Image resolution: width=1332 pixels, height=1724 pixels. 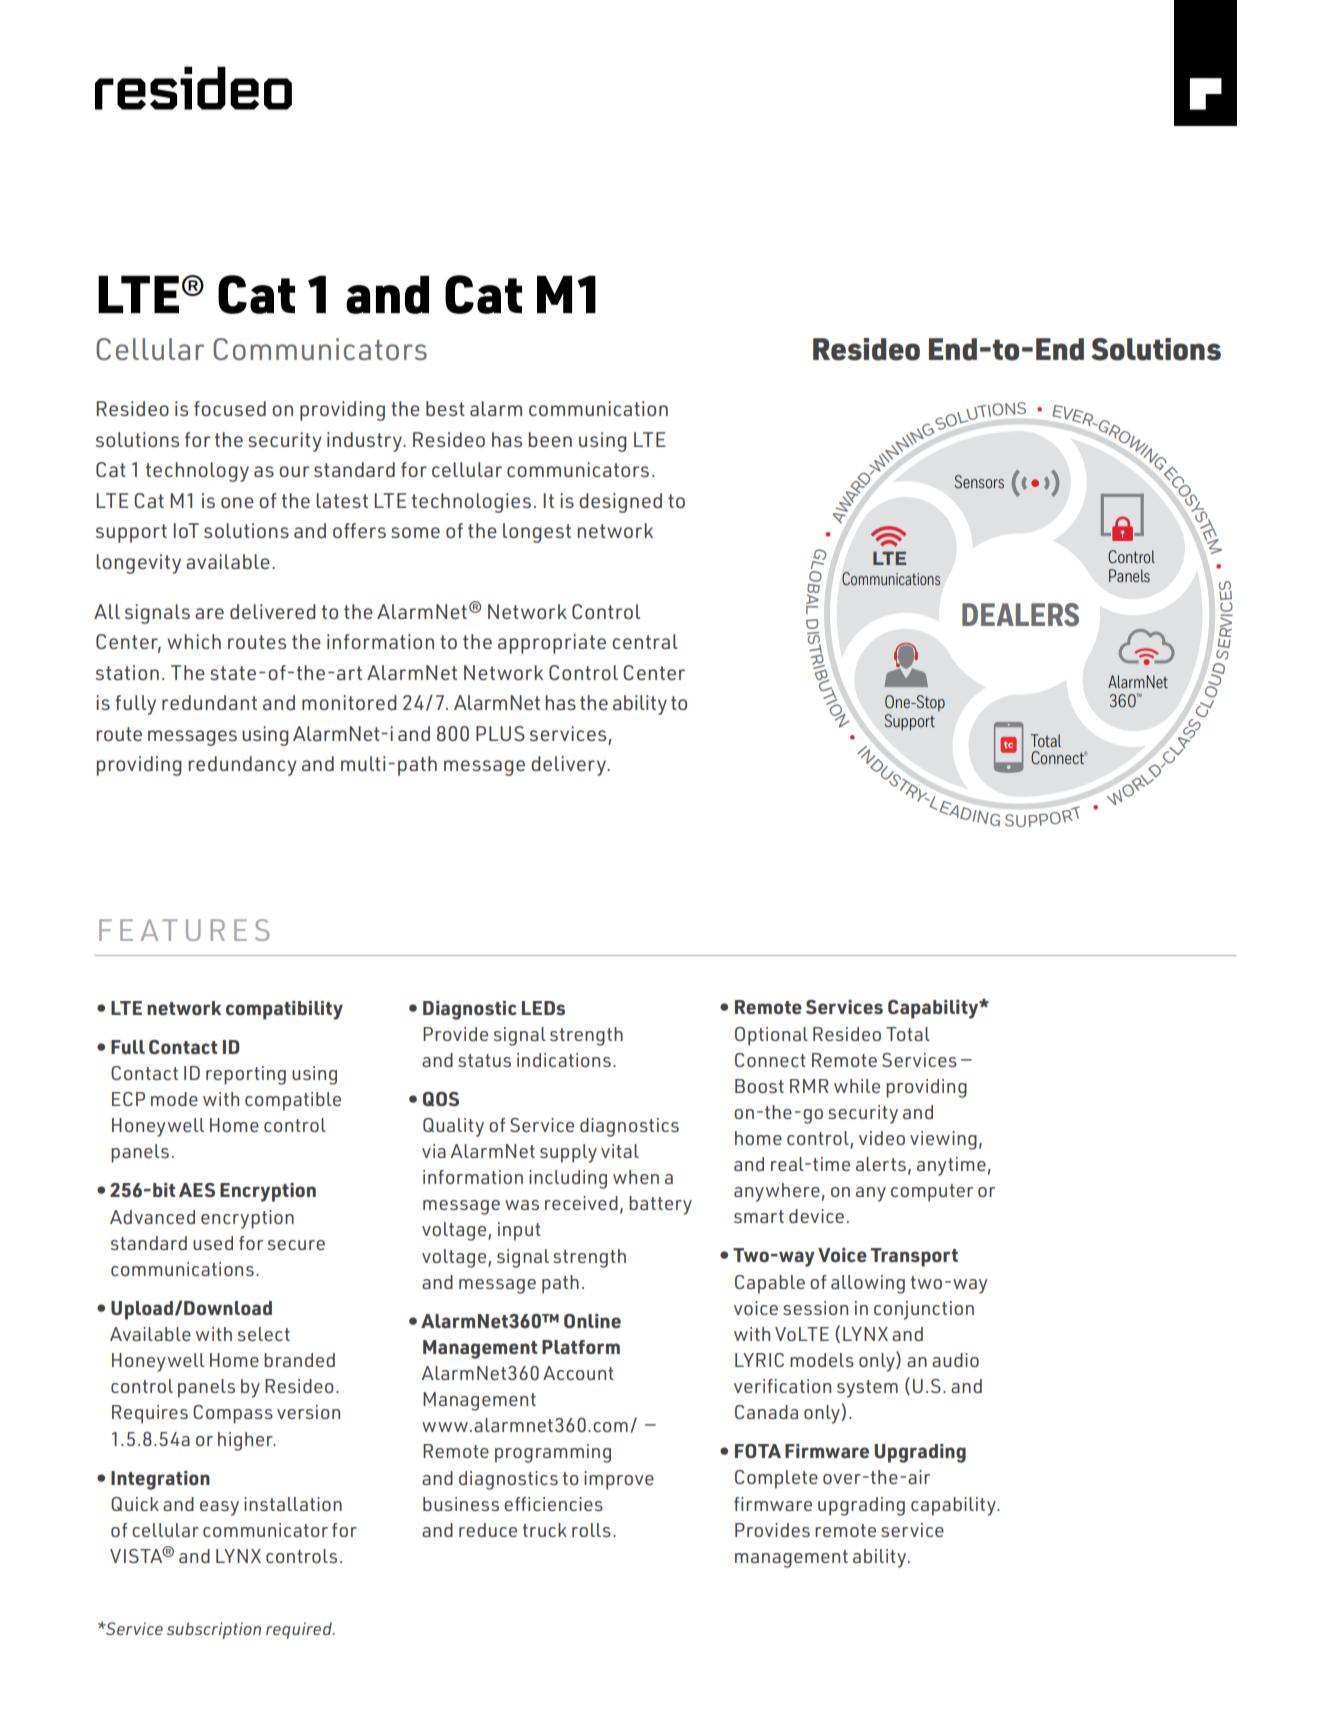 What do you see at coordinates (979, 481) in the image?
I see `Sensors` at bounding box center [979, 481].
